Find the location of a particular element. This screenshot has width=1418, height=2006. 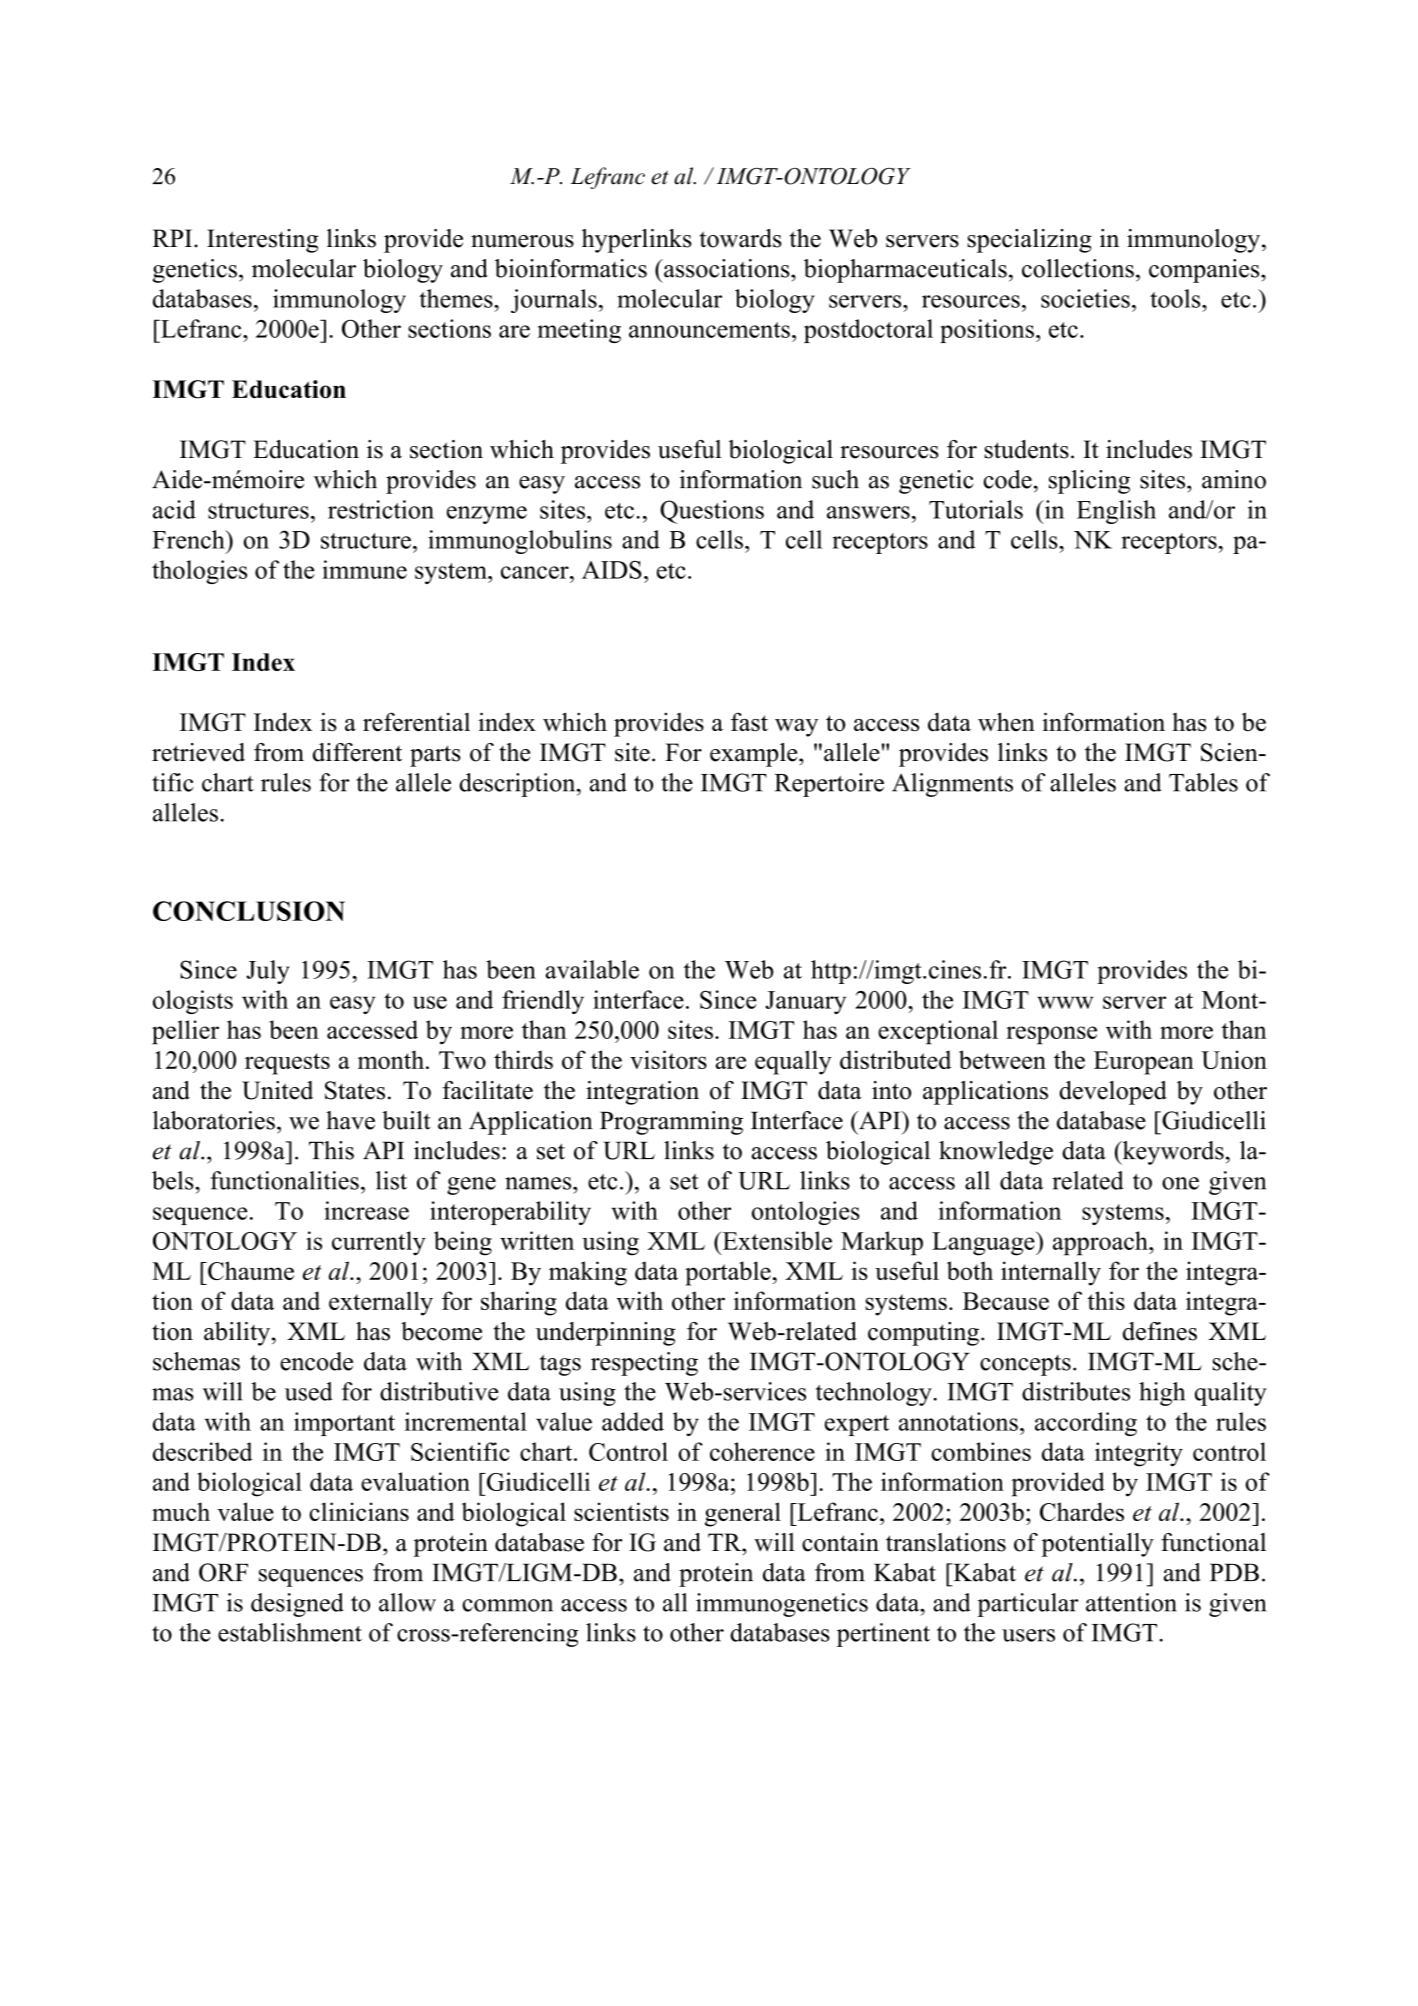

AIDS is located at coordinates (612, 570).
